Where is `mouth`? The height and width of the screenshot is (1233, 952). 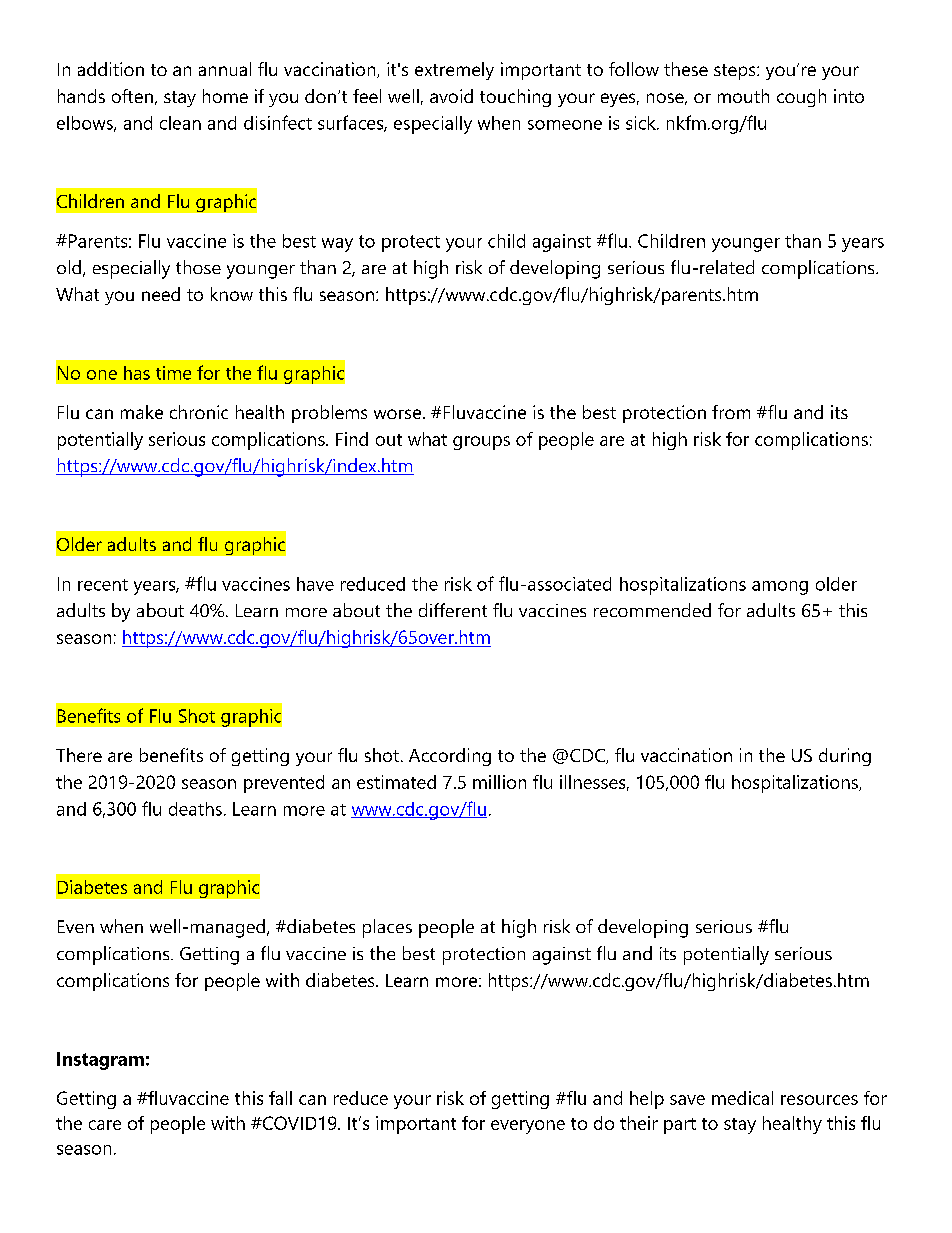 mouth is located at coordinates (743, 96).
